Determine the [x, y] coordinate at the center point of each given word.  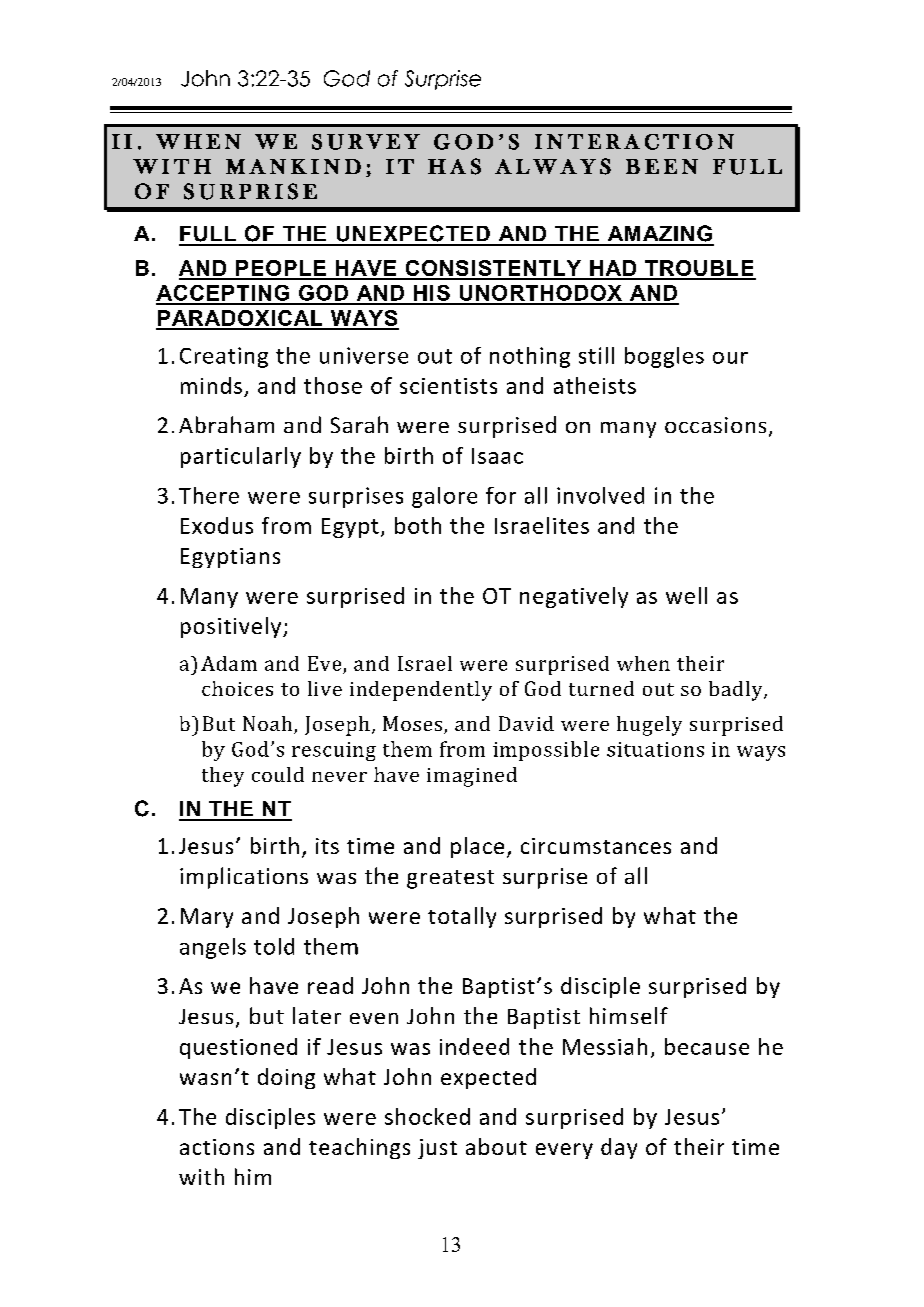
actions [217, 1147]
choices [237, 688]
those [333, 385]
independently [421, 691]
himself [629, 1015]
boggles [664, 357]
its [327, 846]
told [274, 946]
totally [462, 917]
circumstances [596, 846]
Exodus [217, 525]
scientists [448, 386]
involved [600, 495]
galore [444, 497]
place [477, 847]
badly [737, 691]
